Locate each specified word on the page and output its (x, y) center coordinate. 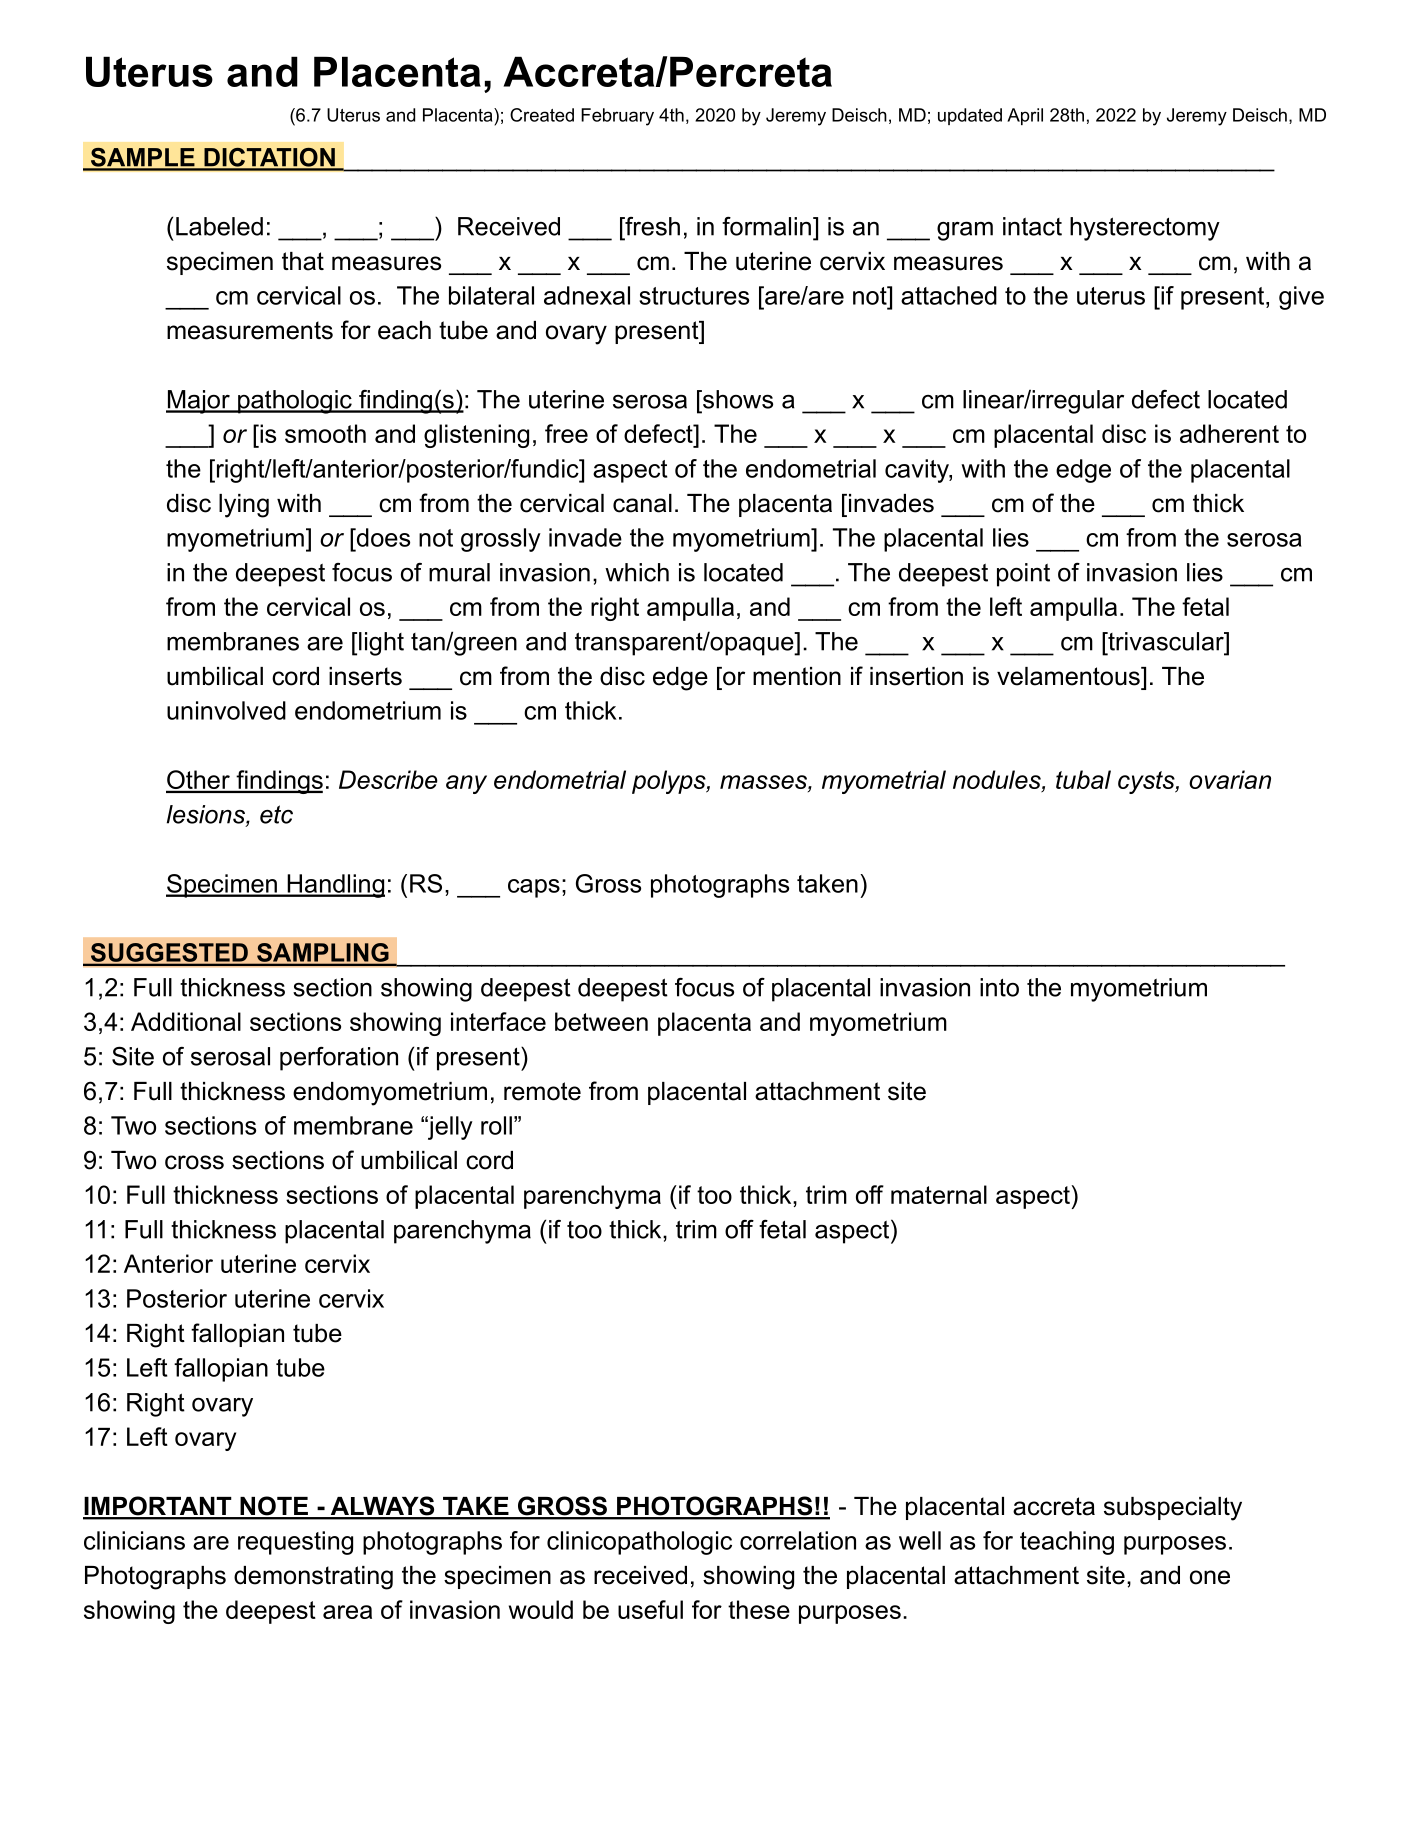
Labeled (219, 226)
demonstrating (313, 1578)
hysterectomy (1145, 229)
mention (797, 676)
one (1210, 1577)
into (999, 987)
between (601, 1021)
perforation (339, 1059)
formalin (766, 226)
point (1023, 575)
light (381, 644)
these (759, 1609)
